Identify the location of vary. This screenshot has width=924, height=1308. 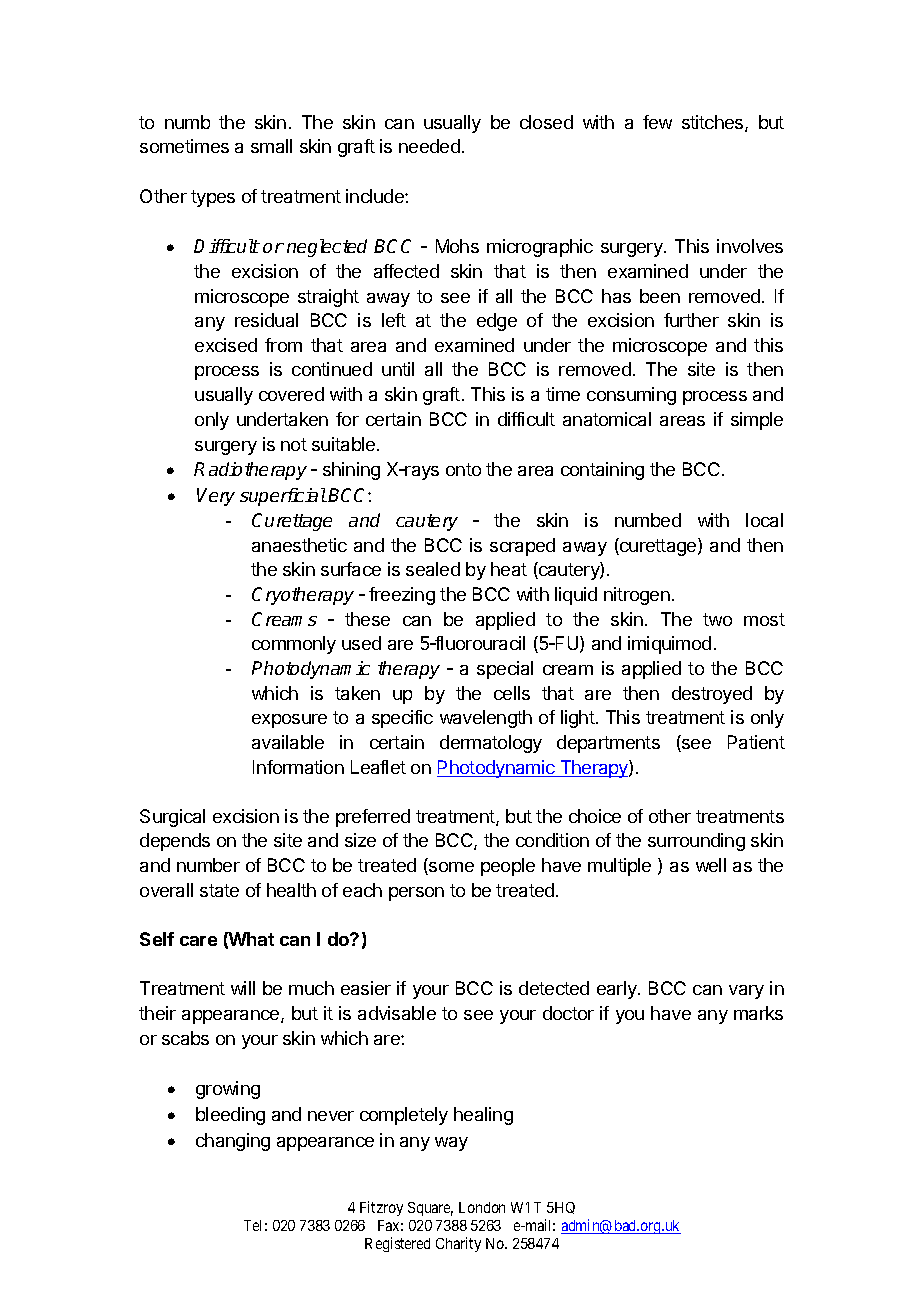
(746, 992).
